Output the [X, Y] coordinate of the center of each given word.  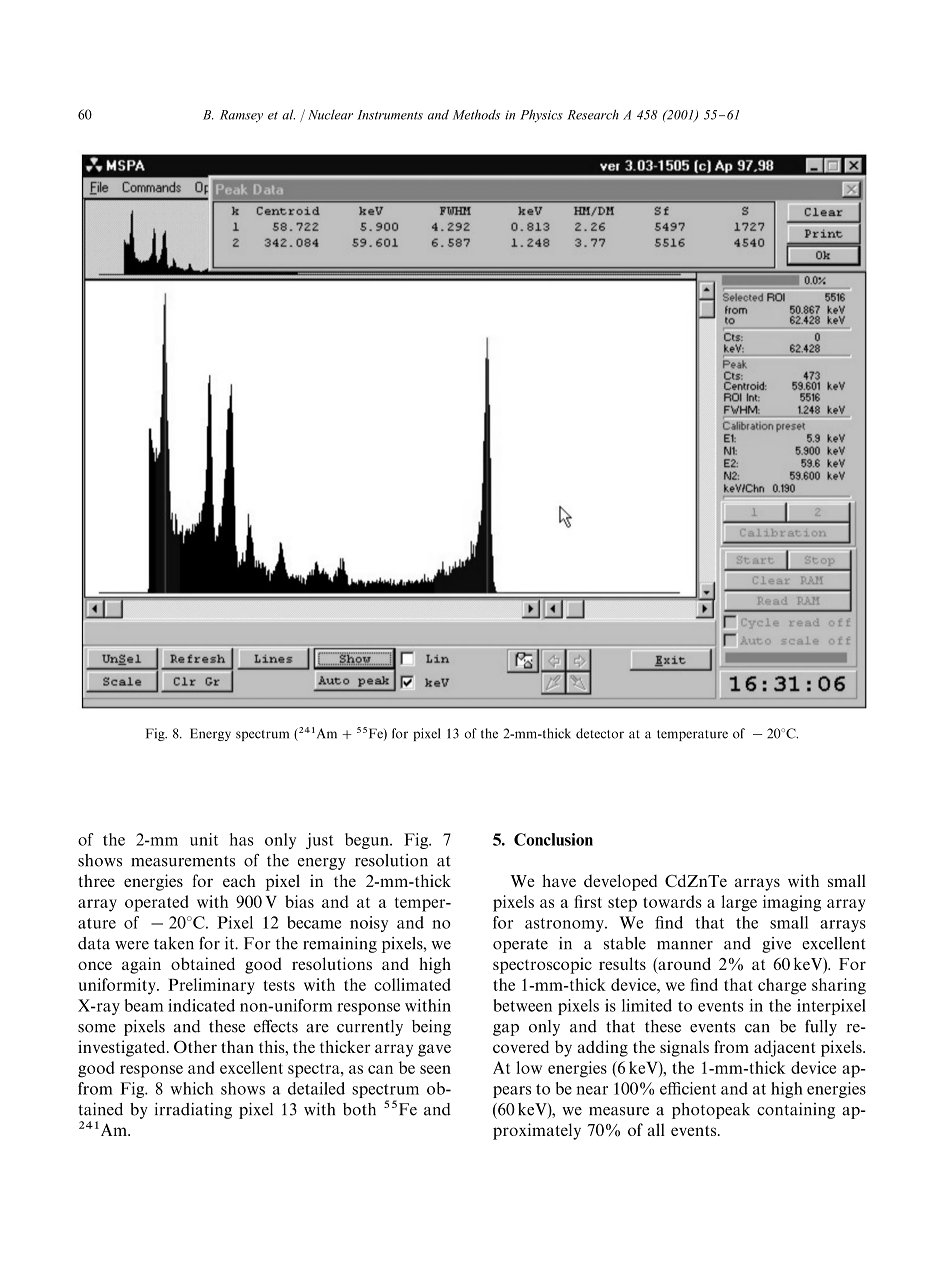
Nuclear [330, 115]
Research [593, 114]
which [191, 1088]
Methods [476, 114]
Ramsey [241, 116]
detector [600, 733]
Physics [541, 116]
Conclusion [553, 839]
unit [204, 839]
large [739, 903]
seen [435, 1069]
